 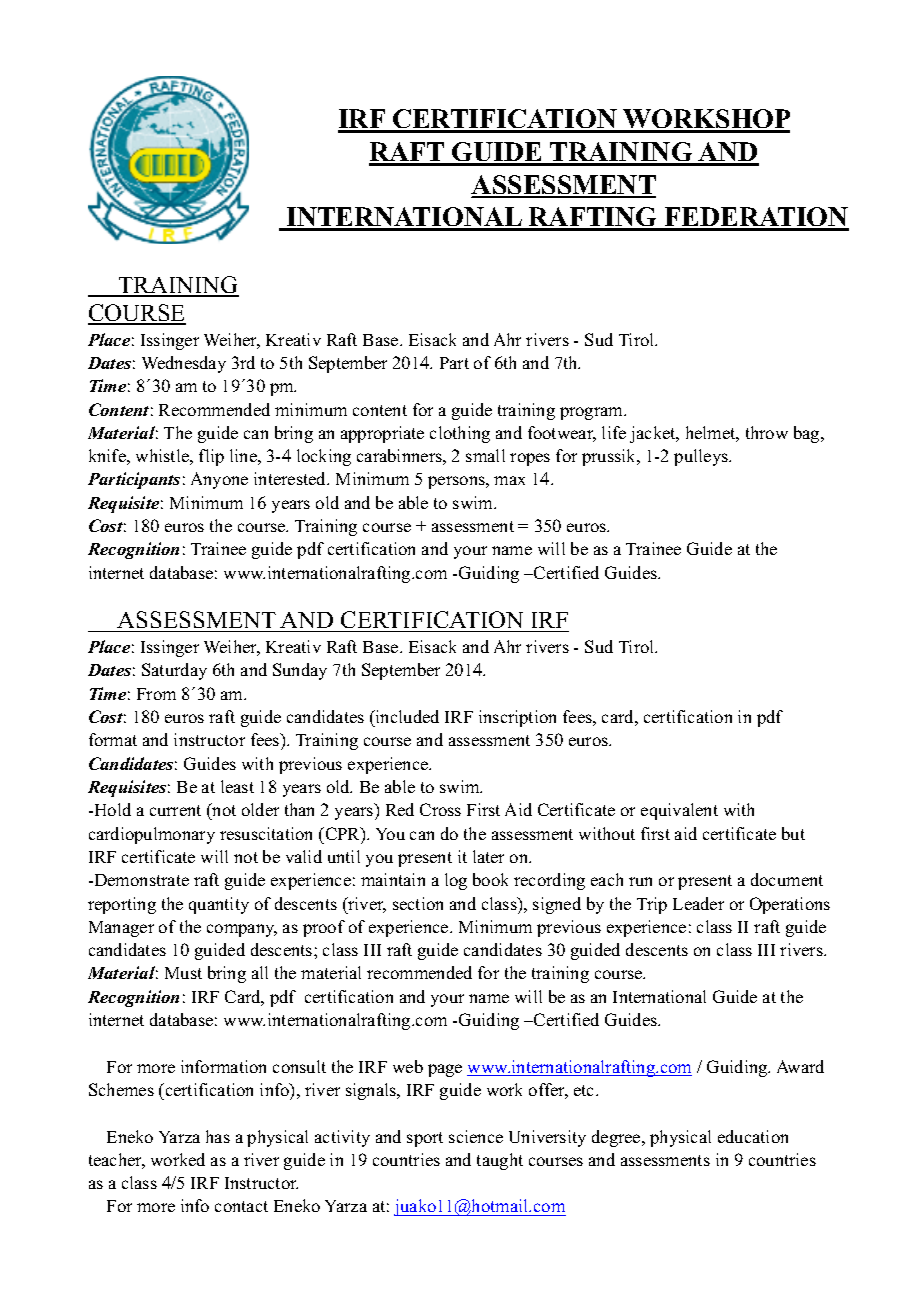 I want to click on throw, so click(x=767, y=432).
